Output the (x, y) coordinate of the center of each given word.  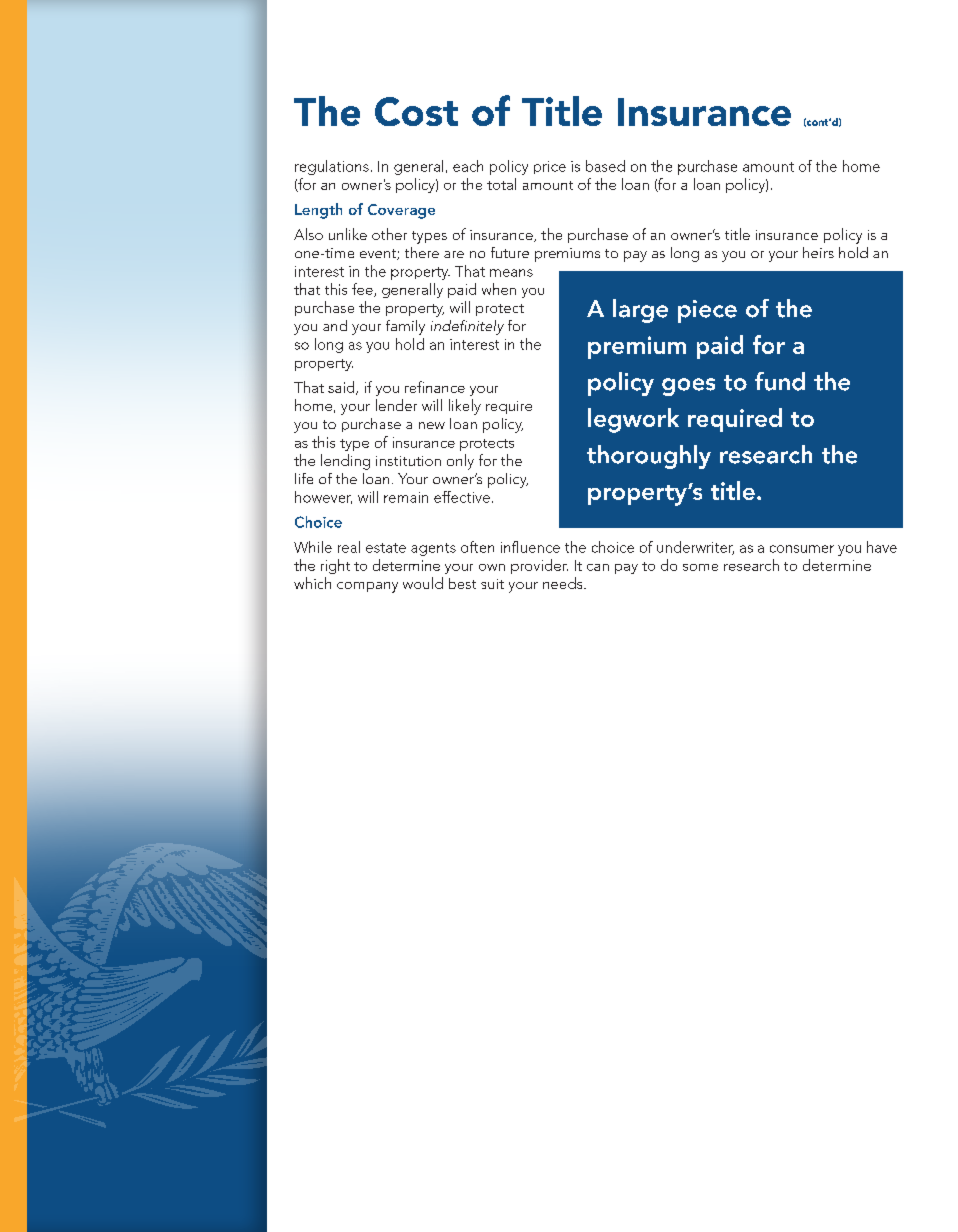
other (389, 234)
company (367, 587)
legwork (633, 420)
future (510, 252)
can (598, 567)
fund (780, 381)
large (640, 311)
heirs (818, 252)
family (405, 327)
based (605, 166)
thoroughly (649, 457)
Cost (416, 111)
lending (345, 462)
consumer (802, 549)
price (550, 167)
